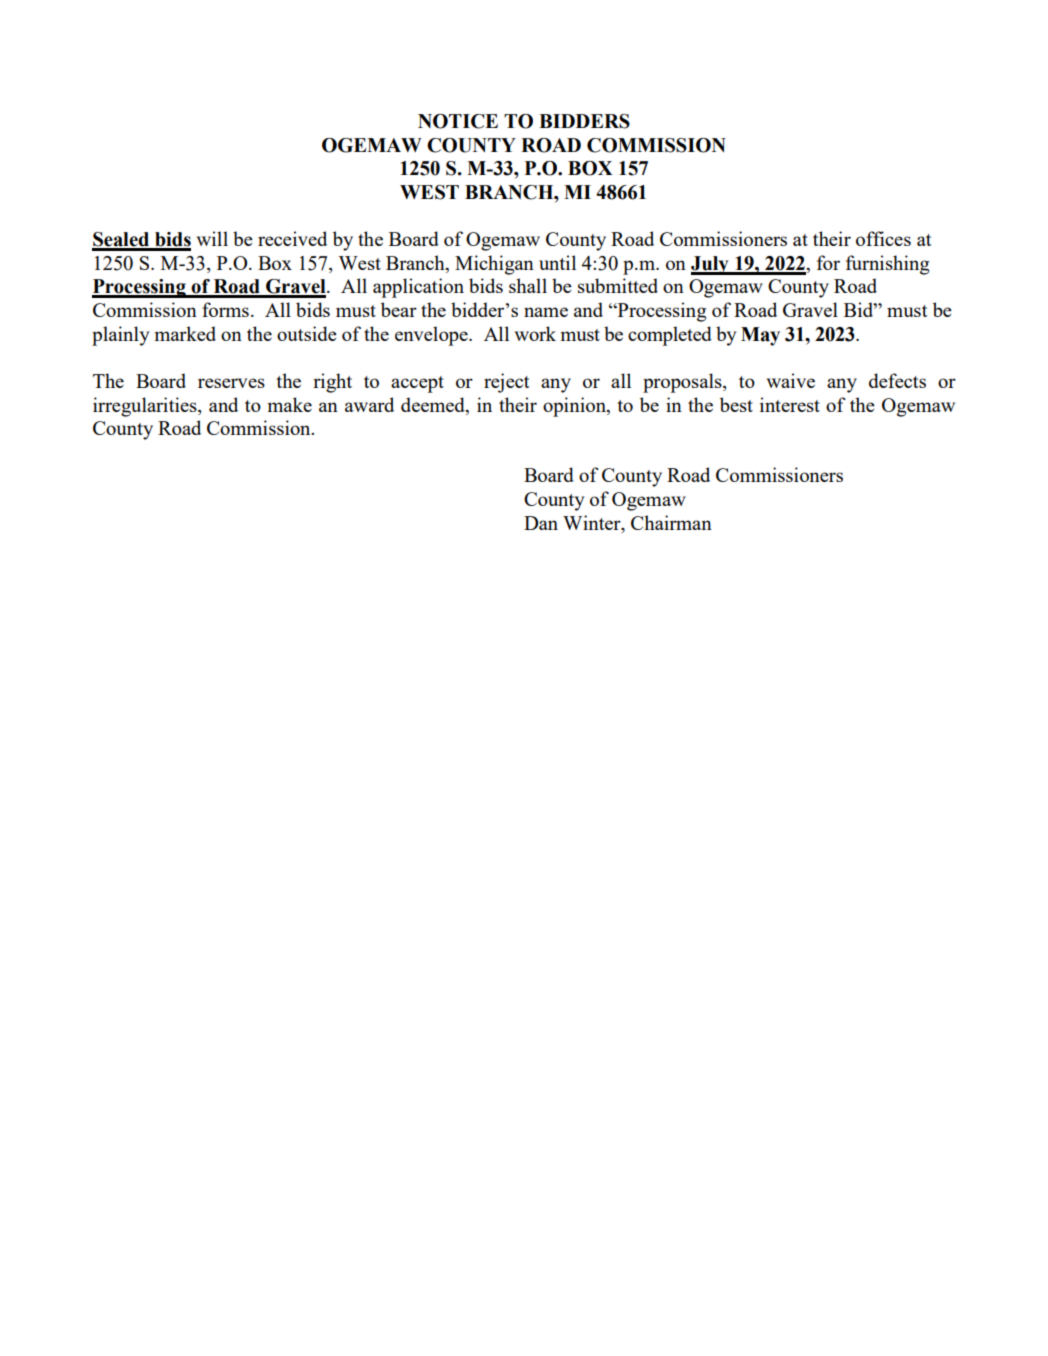 This screenshot has width=1048, height=1356. Describe the element at coordinates (535, 333) in the screenshot. I see `work` at that location.
